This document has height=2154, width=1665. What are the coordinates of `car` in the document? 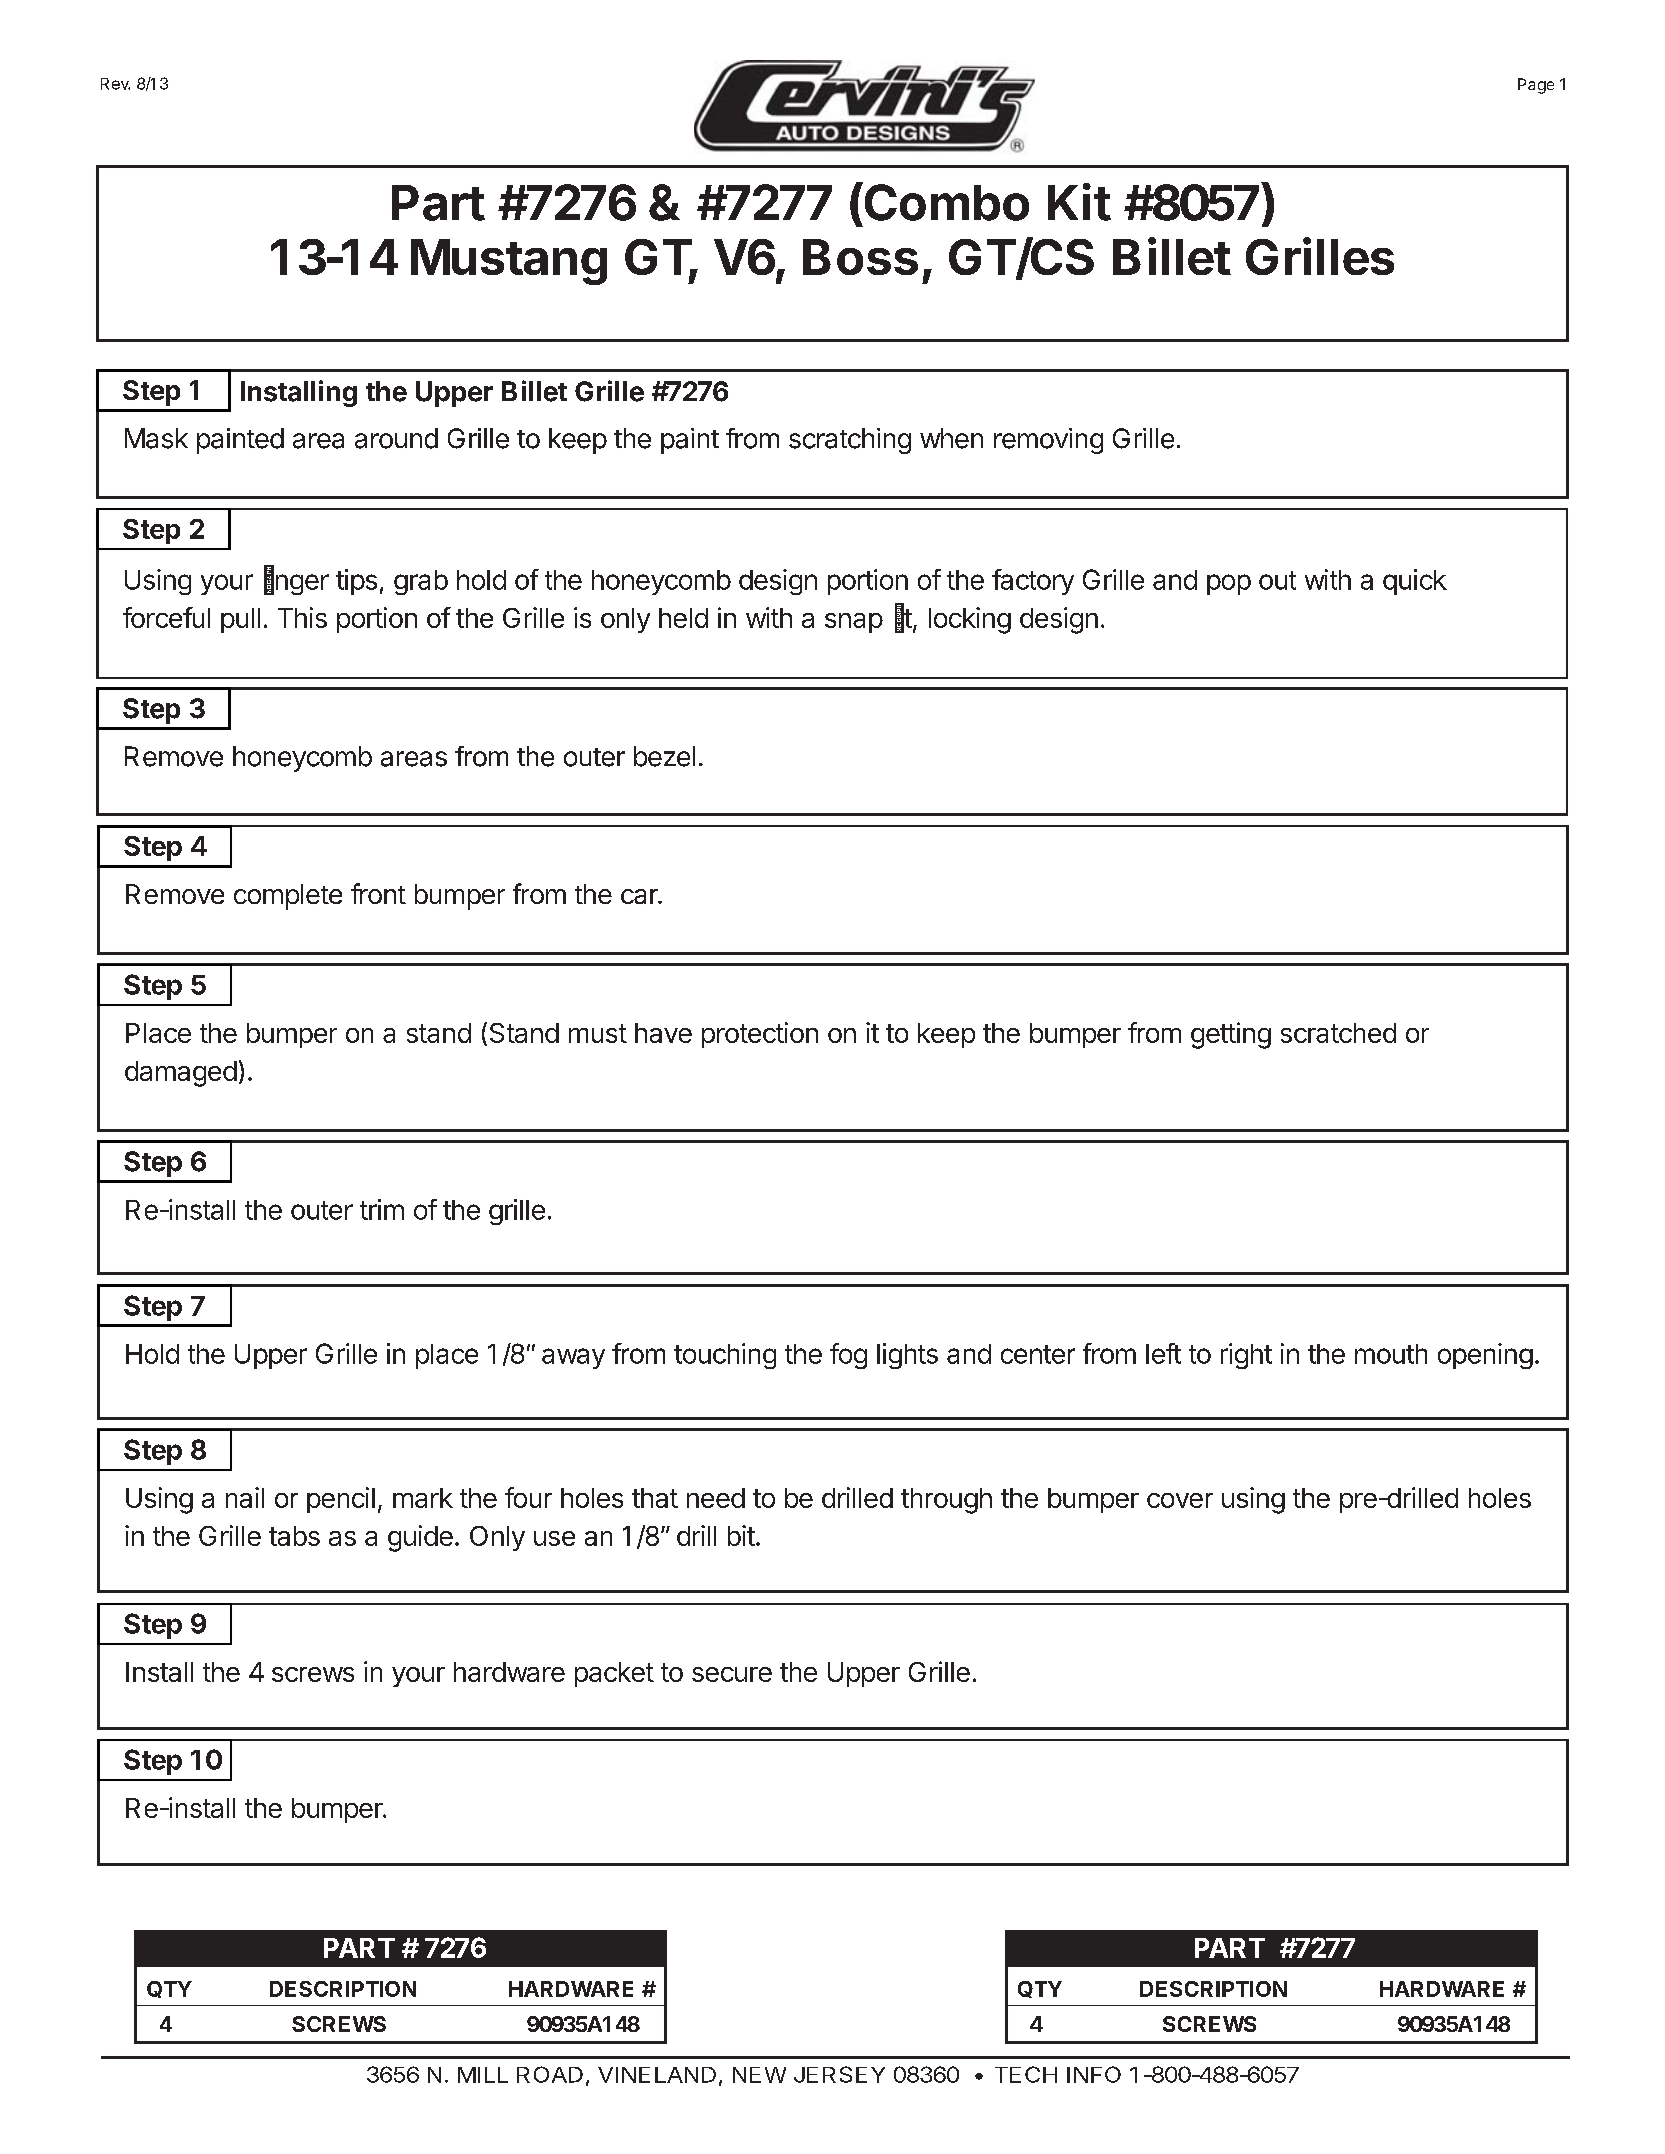 It's located at (640, 896).
